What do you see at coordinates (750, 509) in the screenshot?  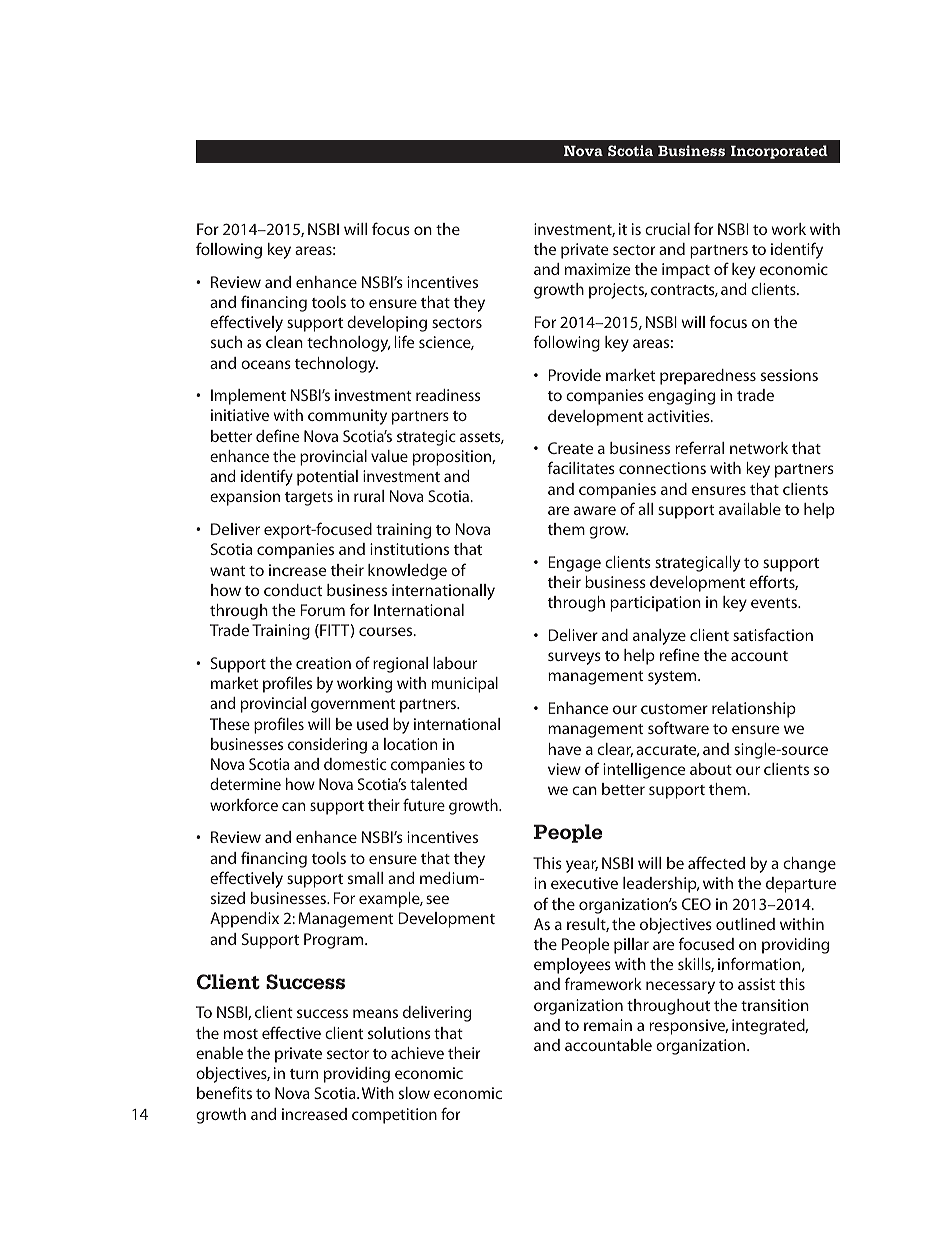 I see `available` at bounding box center [750, 509].
